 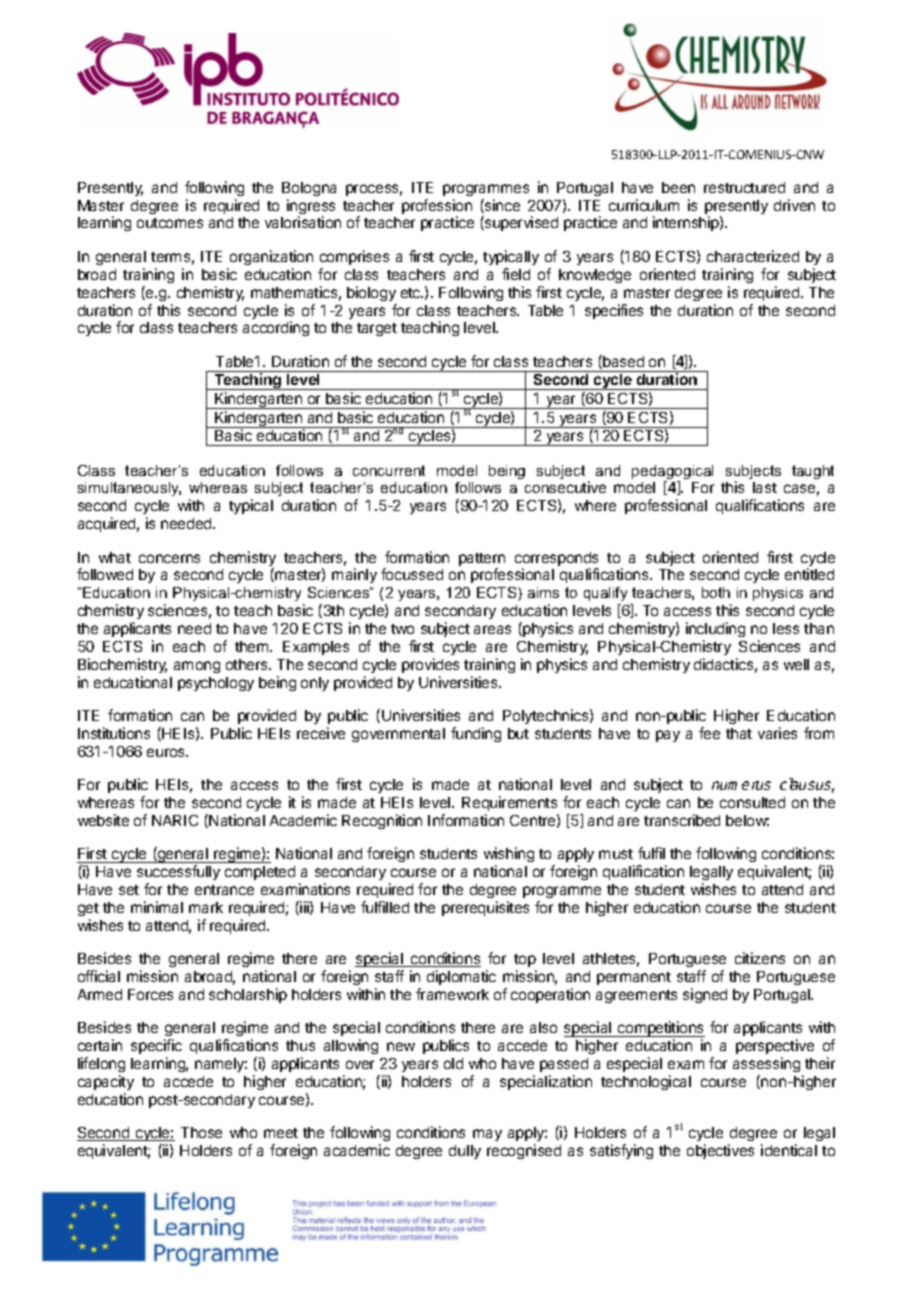 What do you see at coordinates (170, 223) in the screenshot?
I see `outcomes` at bounding box center [170, 223].
